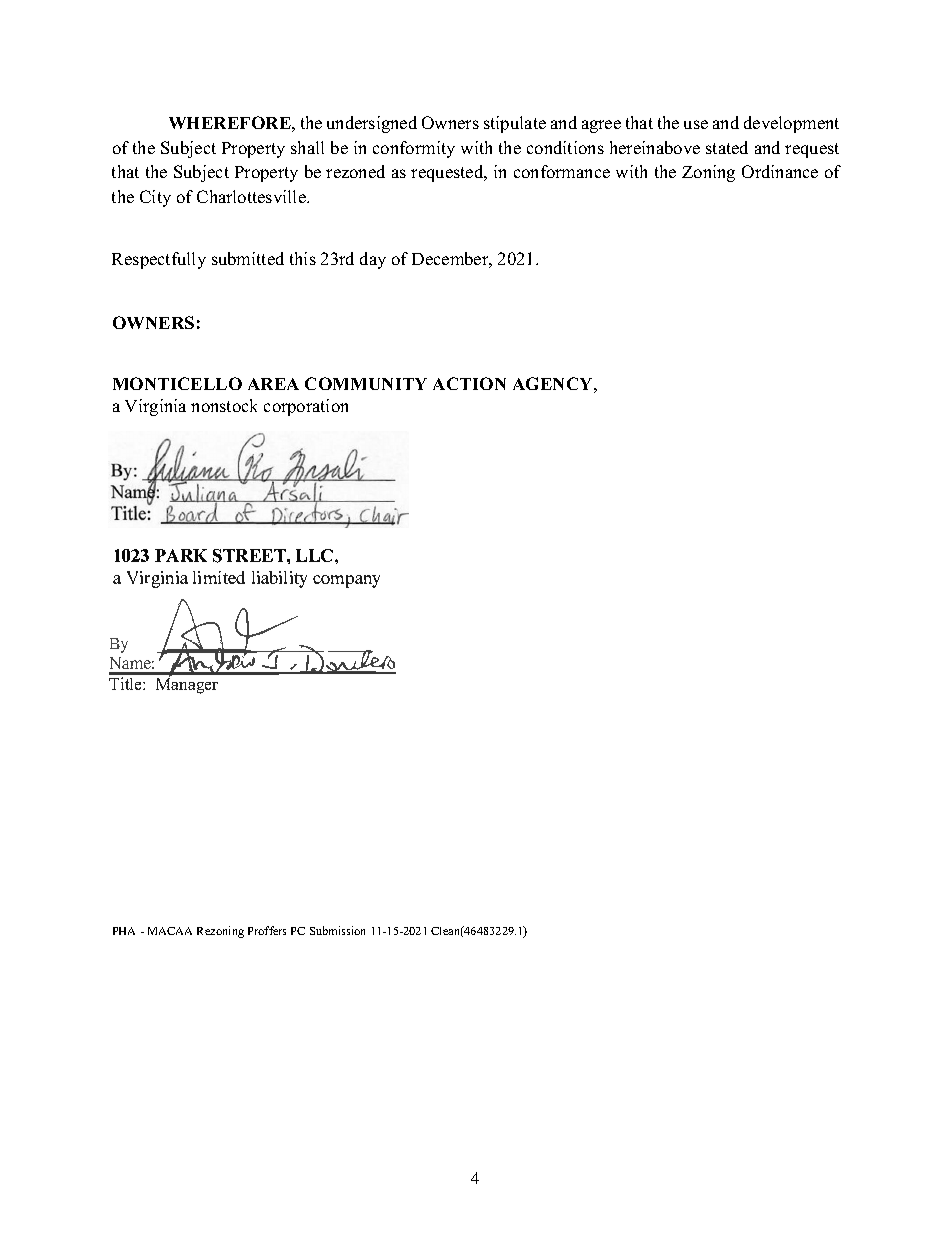 This screenshot has width=952, height=1233. Describe the element at coordinates (252, 196) in the screenshot. I see `Charlottesville` at that location.
